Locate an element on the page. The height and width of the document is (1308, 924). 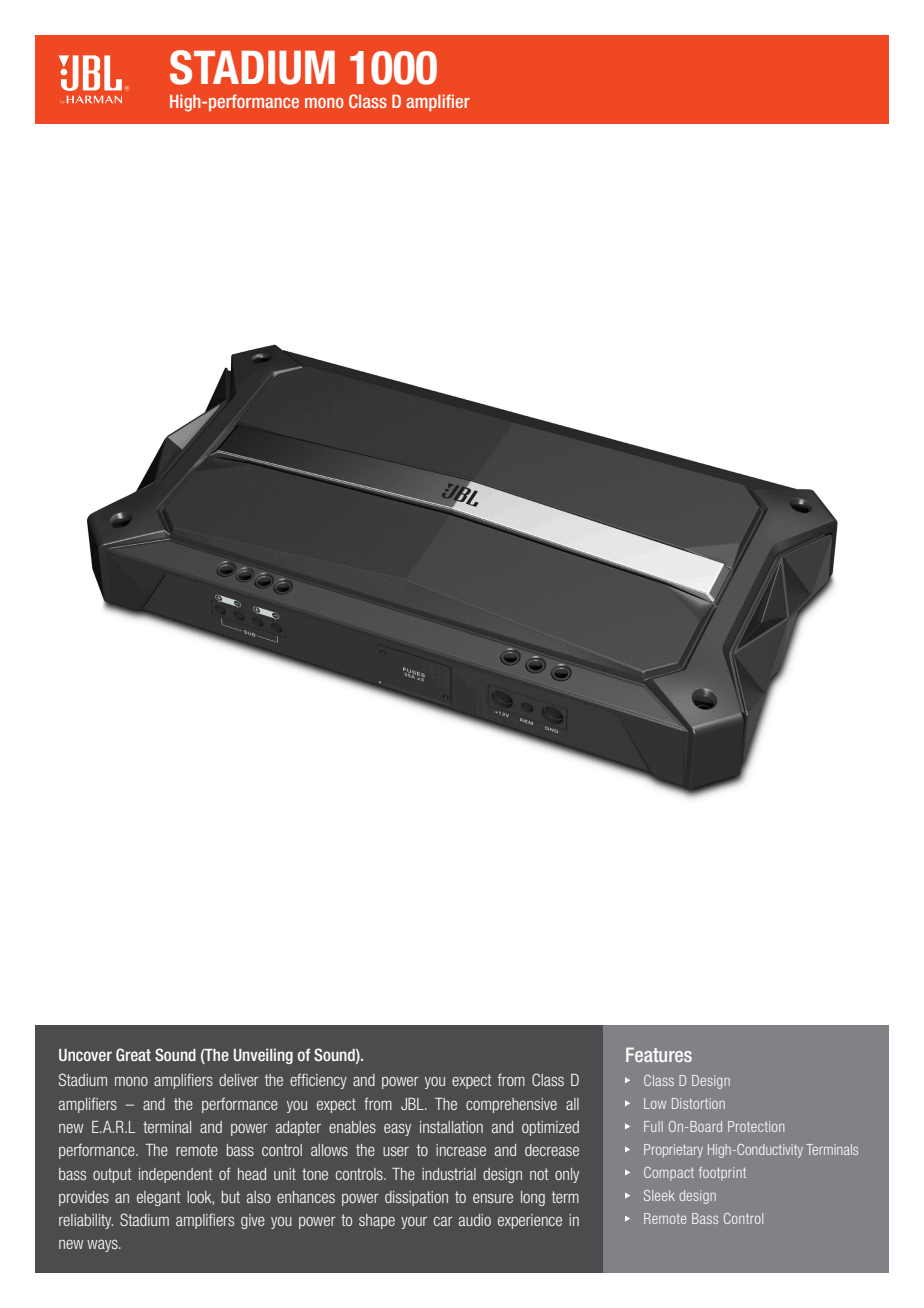
your is located at coordinates (414, 1223).
